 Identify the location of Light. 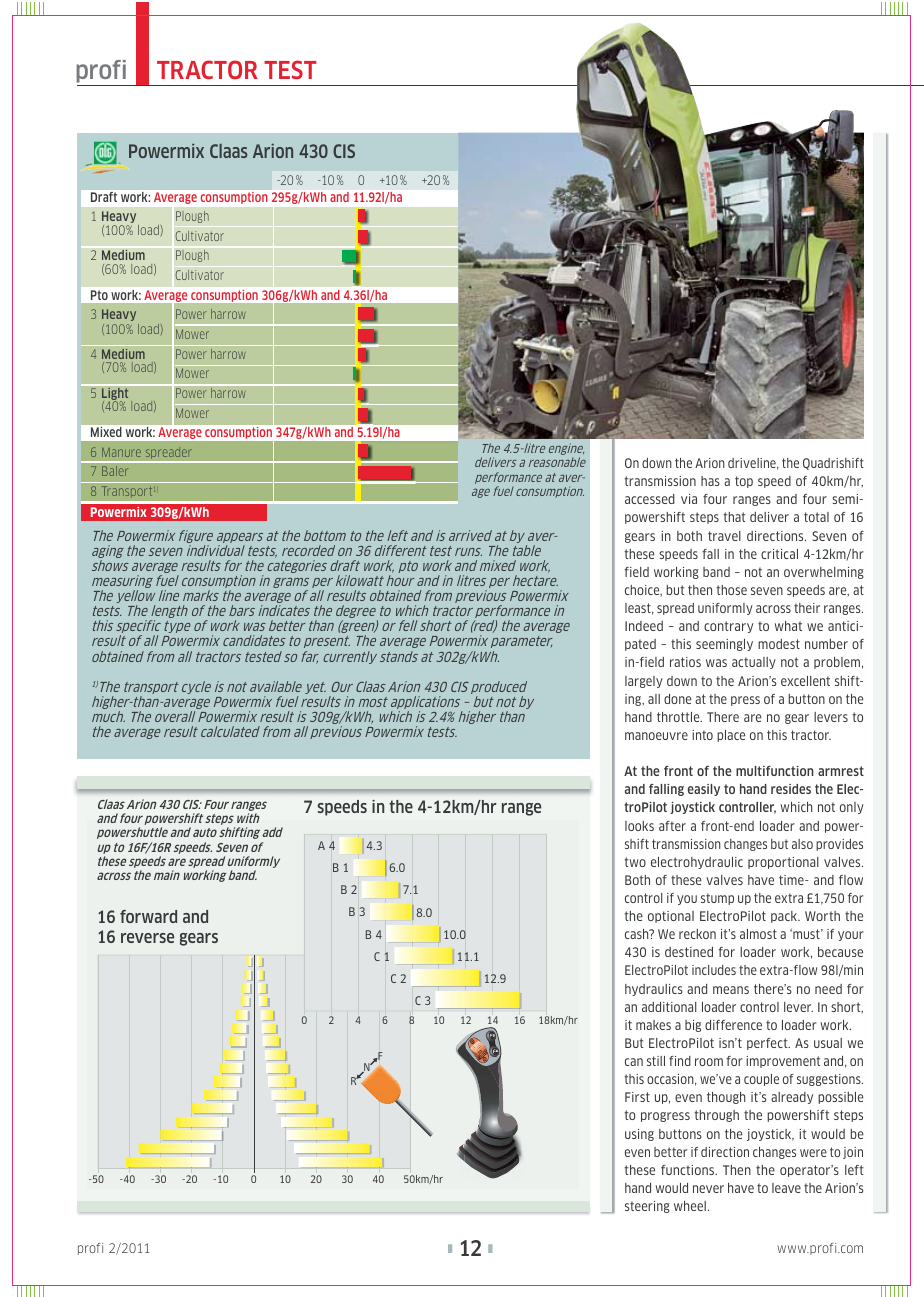
(115, 395).
